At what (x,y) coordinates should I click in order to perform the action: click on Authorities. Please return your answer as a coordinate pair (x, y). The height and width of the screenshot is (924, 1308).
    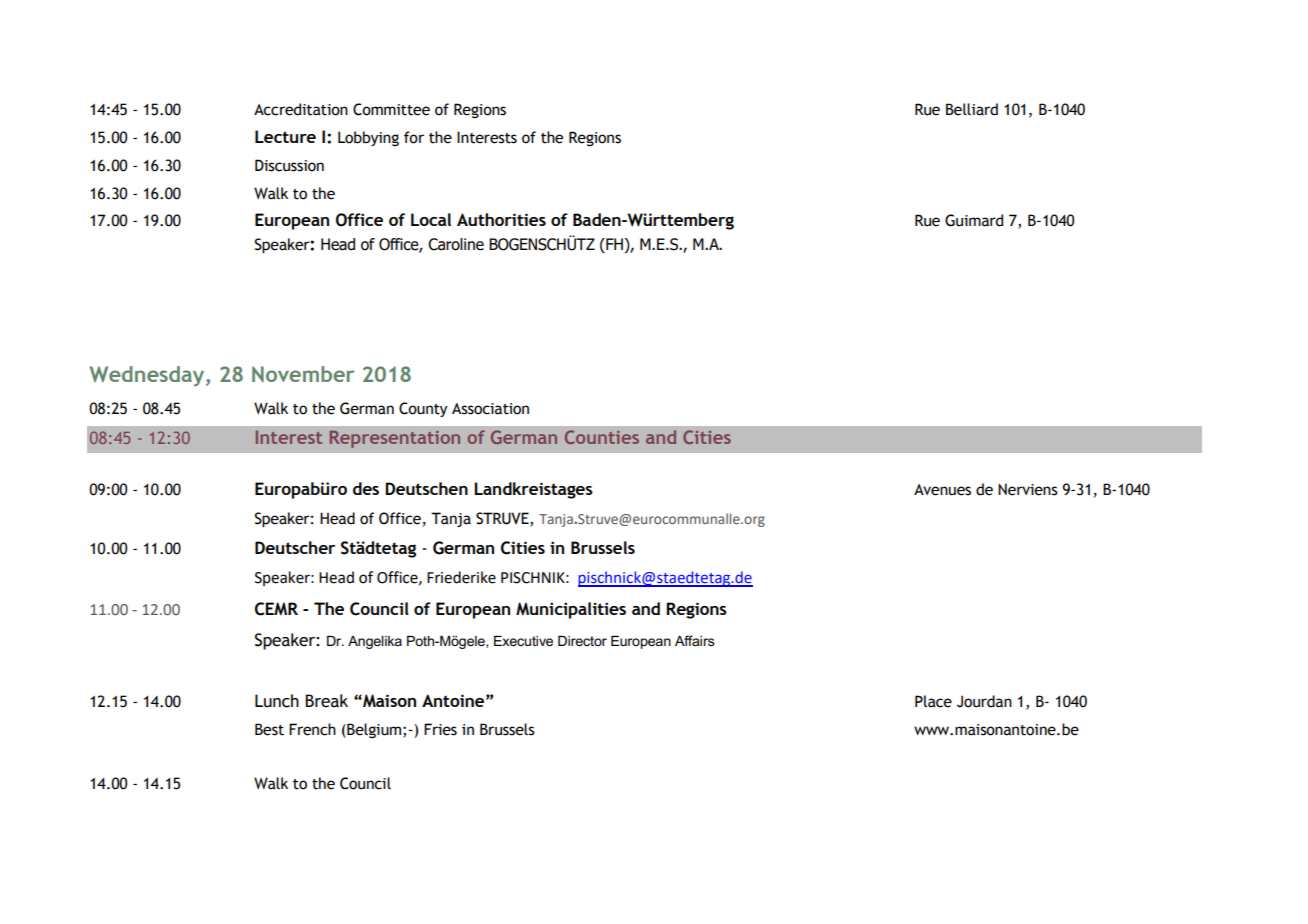
    Looking at the image, I should click on (501, 219).
